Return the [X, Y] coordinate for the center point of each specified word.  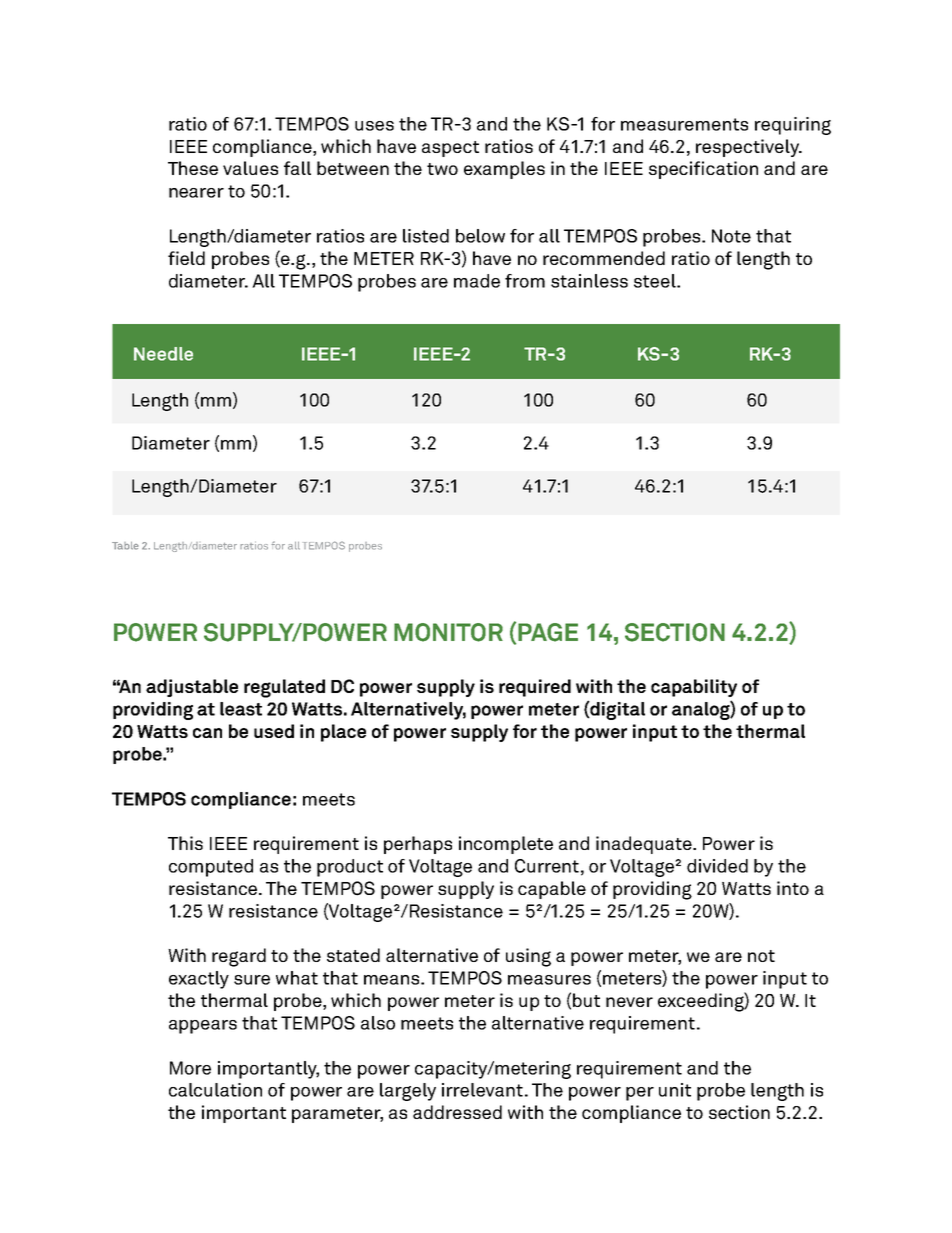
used [274, 731]
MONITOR [448, 632]
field [186, 258]
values [250, 168]
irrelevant [482, 1090]
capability [694, 688]
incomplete [506, 845]
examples [504, 170]
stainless [589, 281]
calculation [215, 1090]
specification [703, 170]
